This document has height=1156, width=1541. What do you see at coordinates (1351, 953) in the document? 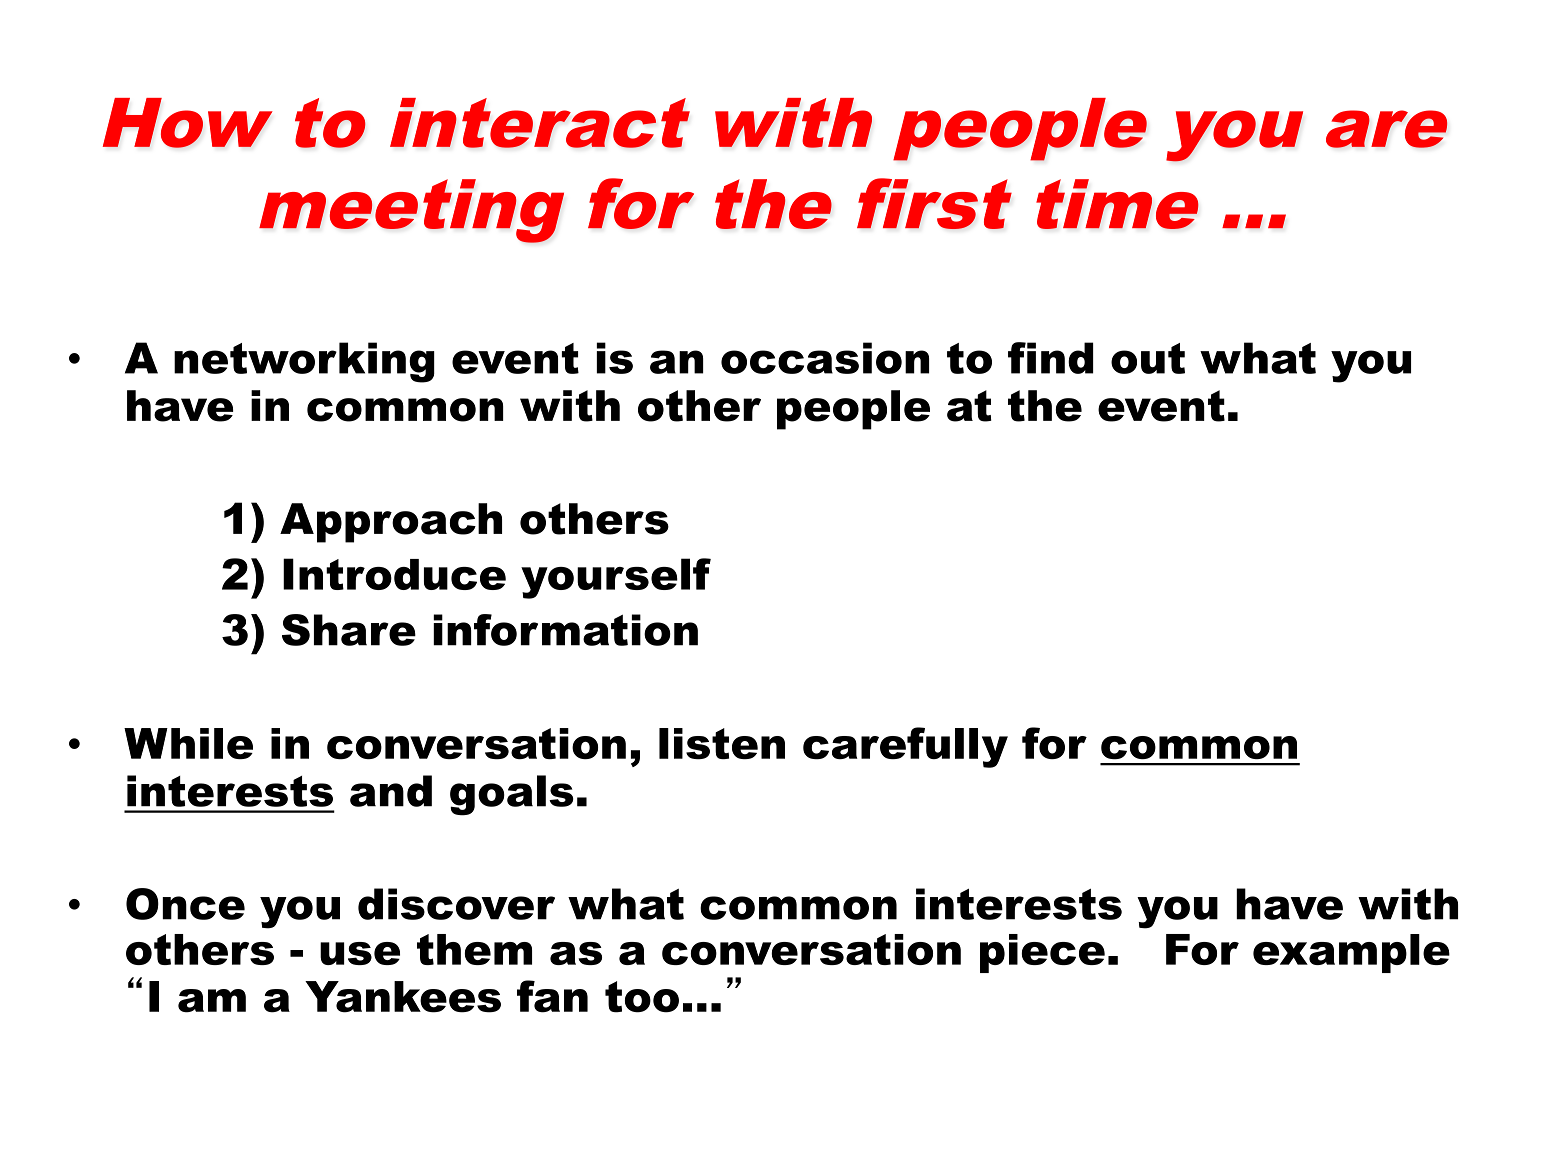
I see `example` at bounding box center [1351, 953].
